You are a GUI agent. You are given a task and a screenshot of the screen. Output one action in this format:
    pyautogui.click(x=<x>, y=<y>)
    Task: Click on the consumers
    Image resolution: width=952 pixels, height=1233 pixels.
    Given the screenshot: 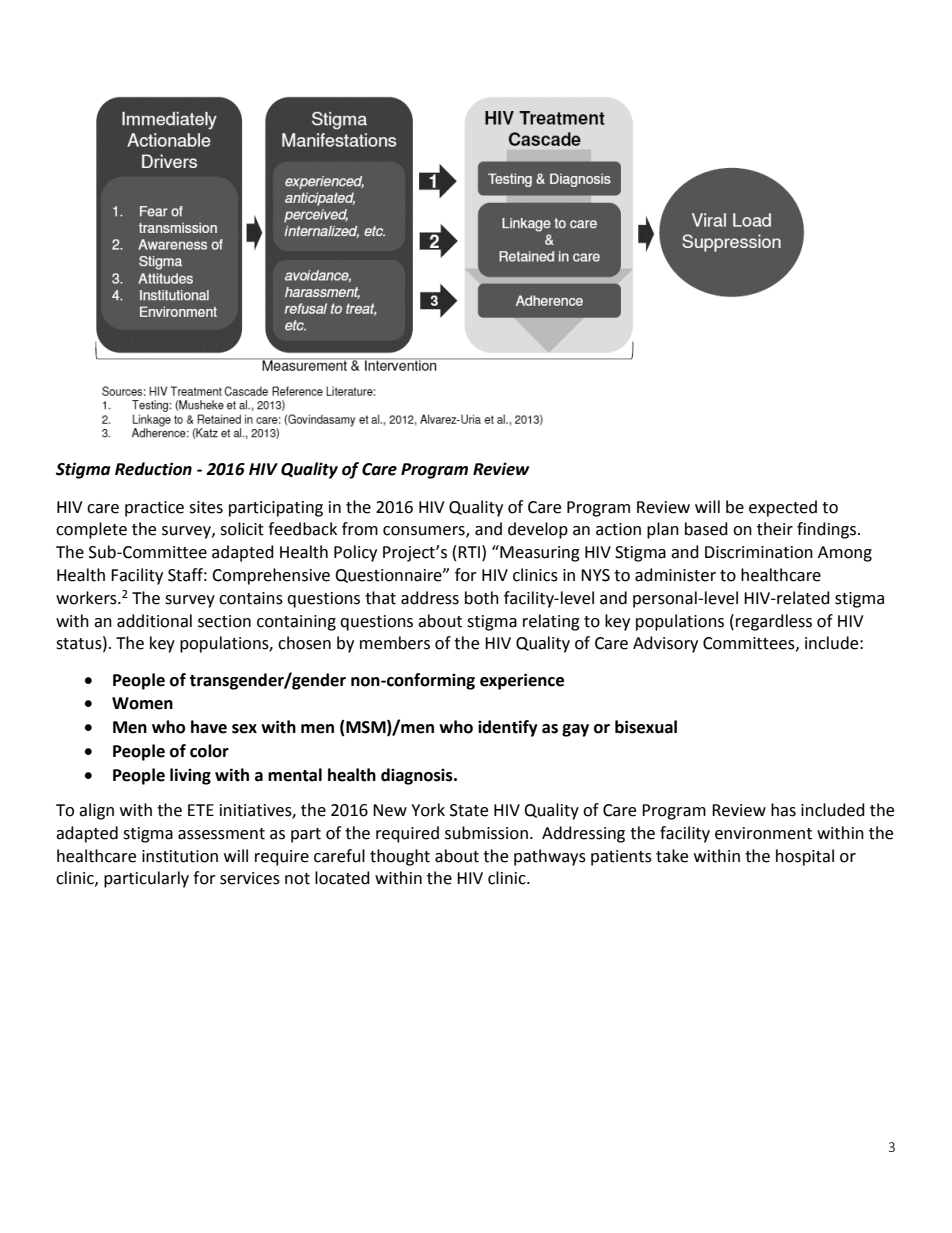 What is the action you would take?
    pyautogui.click(x=425, y=532)
